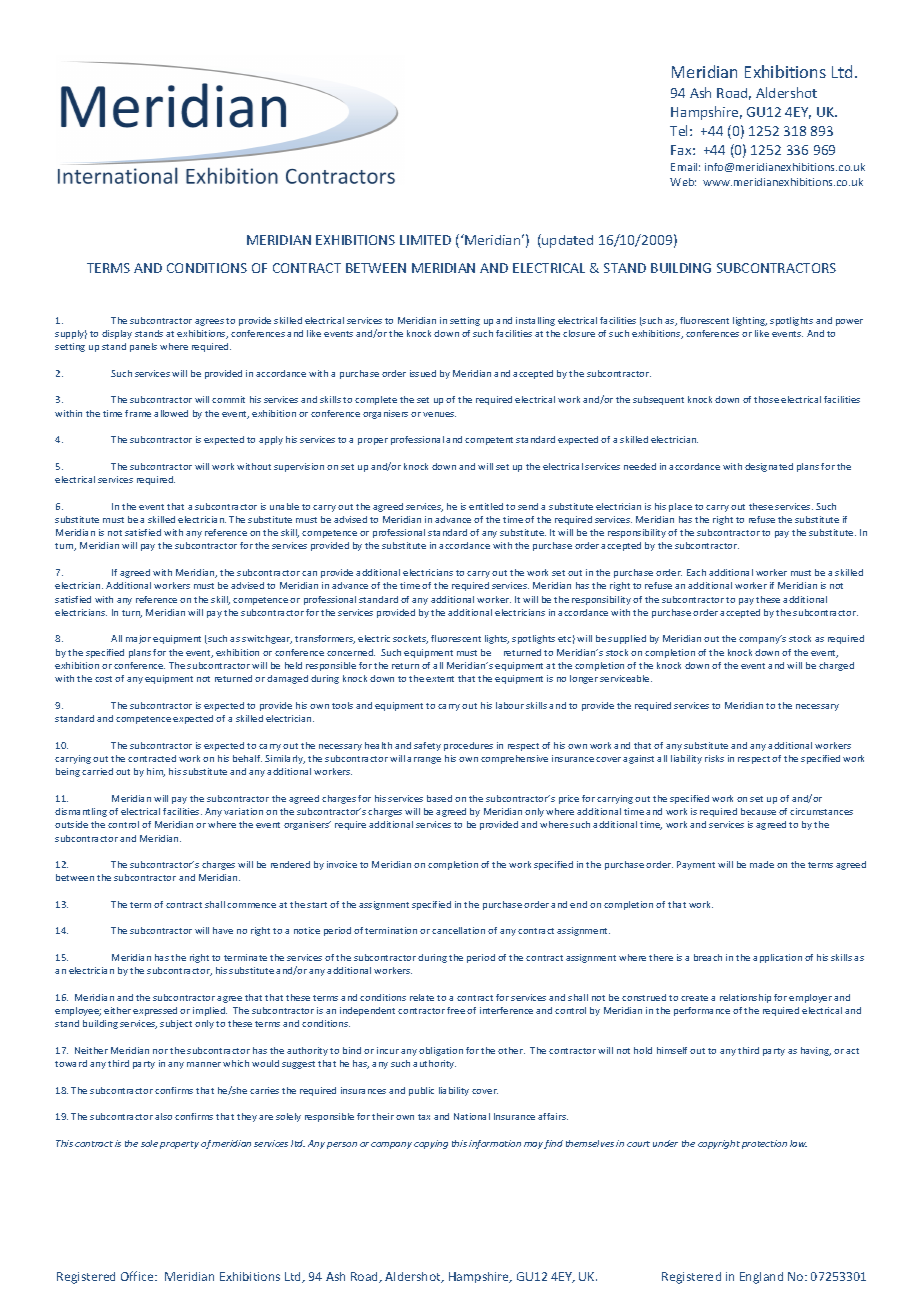 This image has width=924, height=1308. Describe the element at coordinates (117, 334) in the image. I see `display` at that location.
